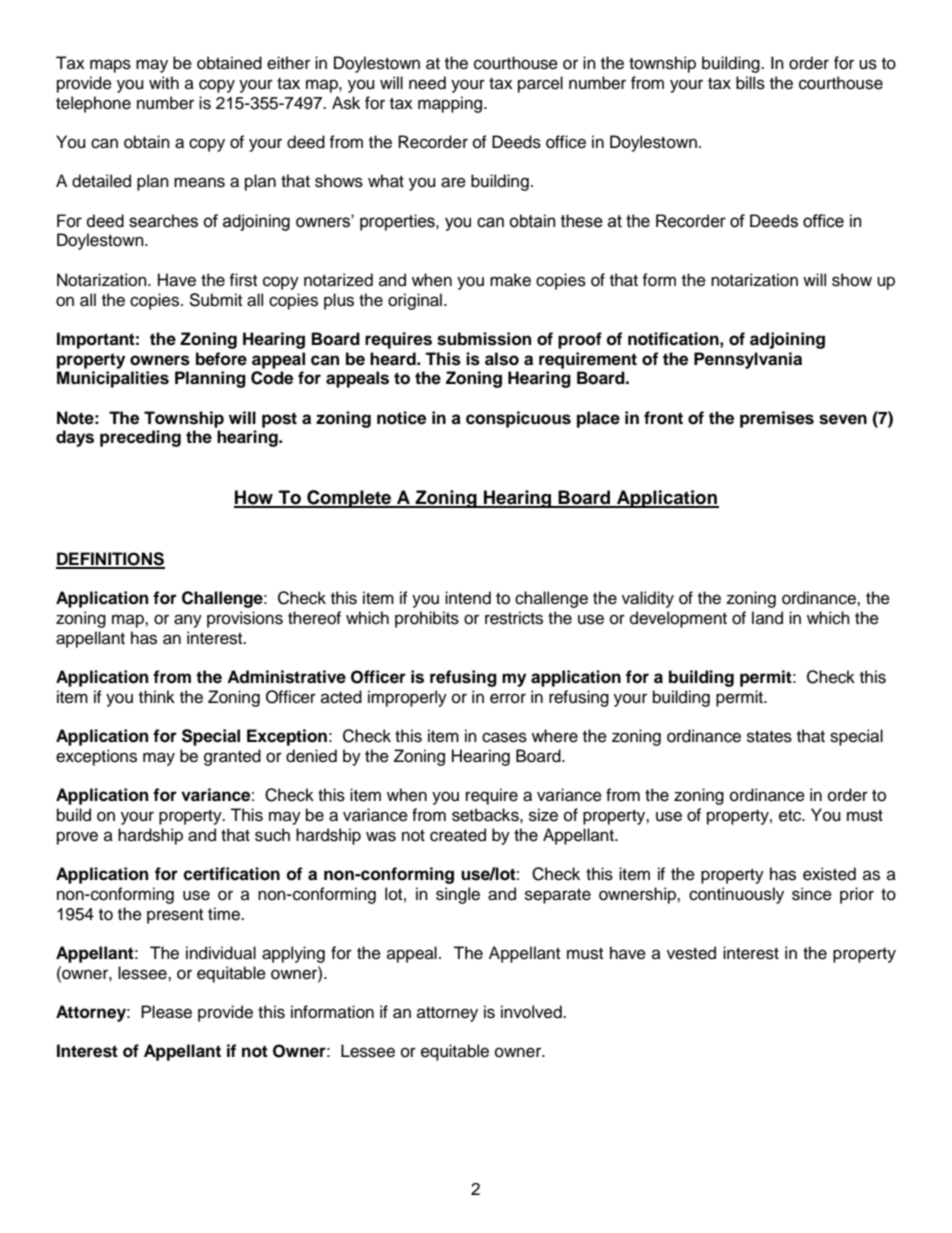  What do you see at coordinates (767, 618) in the image?
I see `land` at bounding box center [767, 618].
